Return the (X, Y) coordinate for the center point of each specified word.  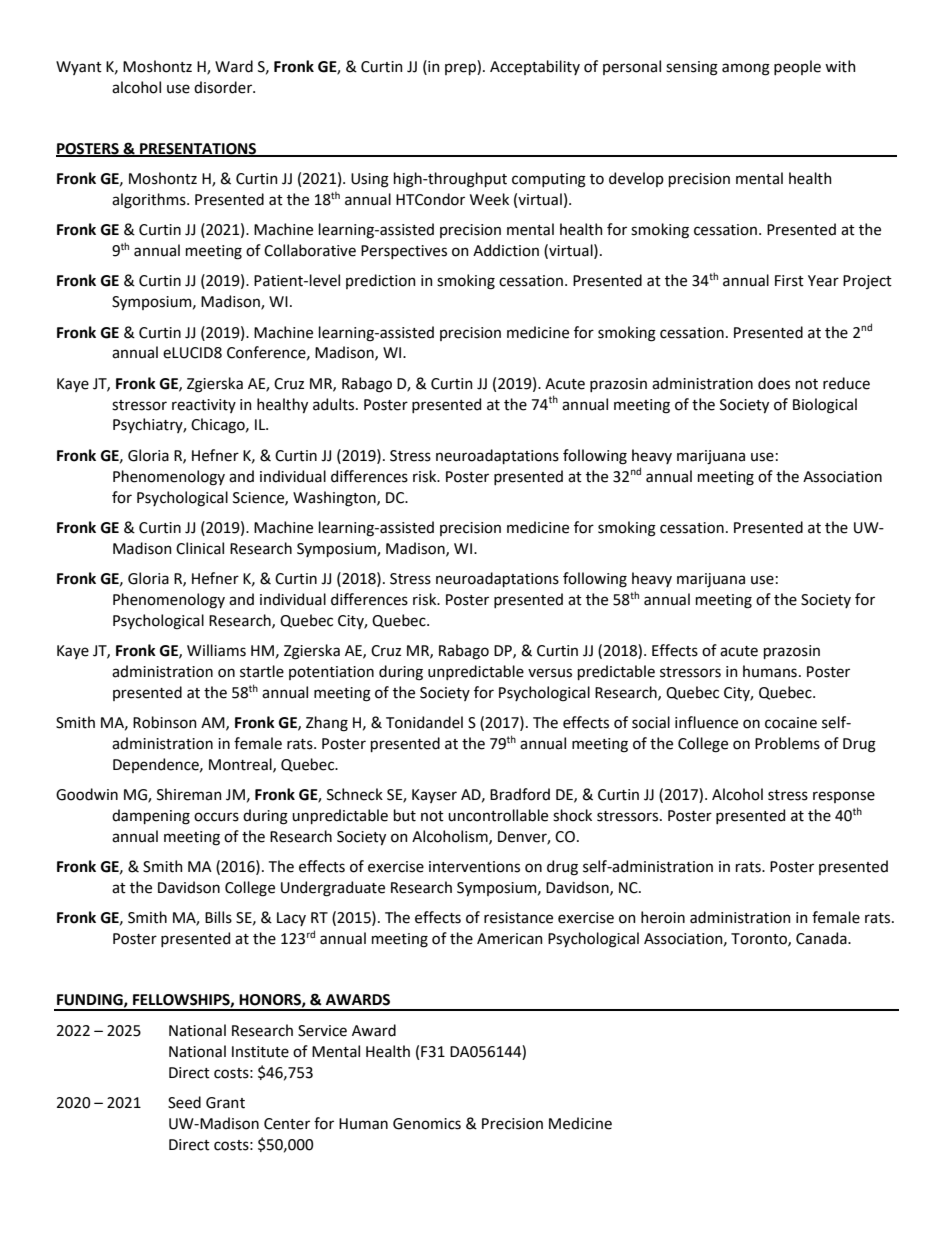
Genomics (427, 1124)
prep (461, 69)
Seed (184, 1102)
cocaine (791, 723)
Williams (216, 650)
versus (550, 673)
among (746, 69)
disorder (224, 87)
